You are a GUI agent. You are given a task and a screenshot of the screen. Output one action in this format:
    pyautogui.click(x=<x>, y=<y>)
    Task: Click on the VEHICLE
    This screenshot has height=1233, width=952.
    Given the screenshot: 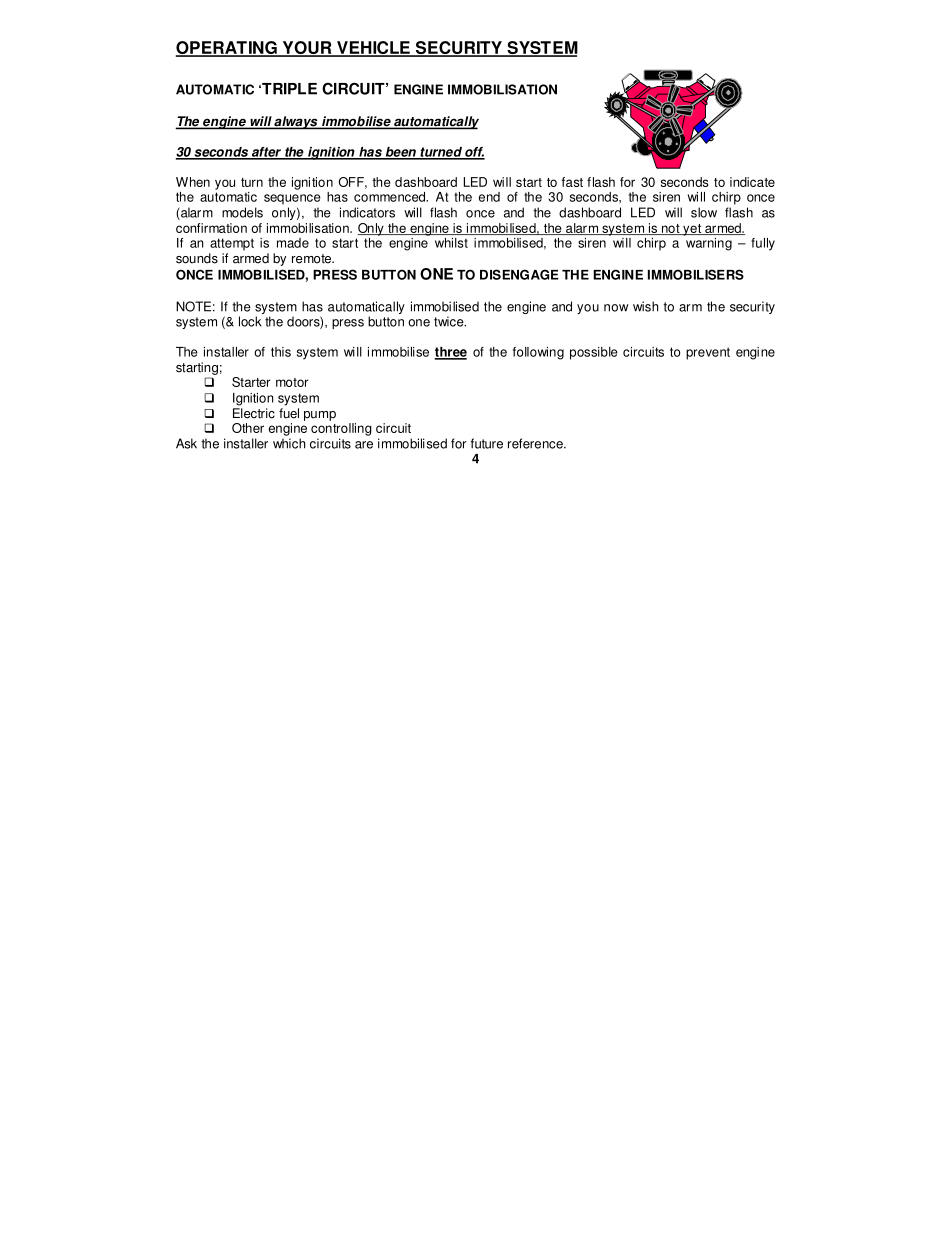 What is the action you would take?
    pyautogui.click(x=373, y=49)
